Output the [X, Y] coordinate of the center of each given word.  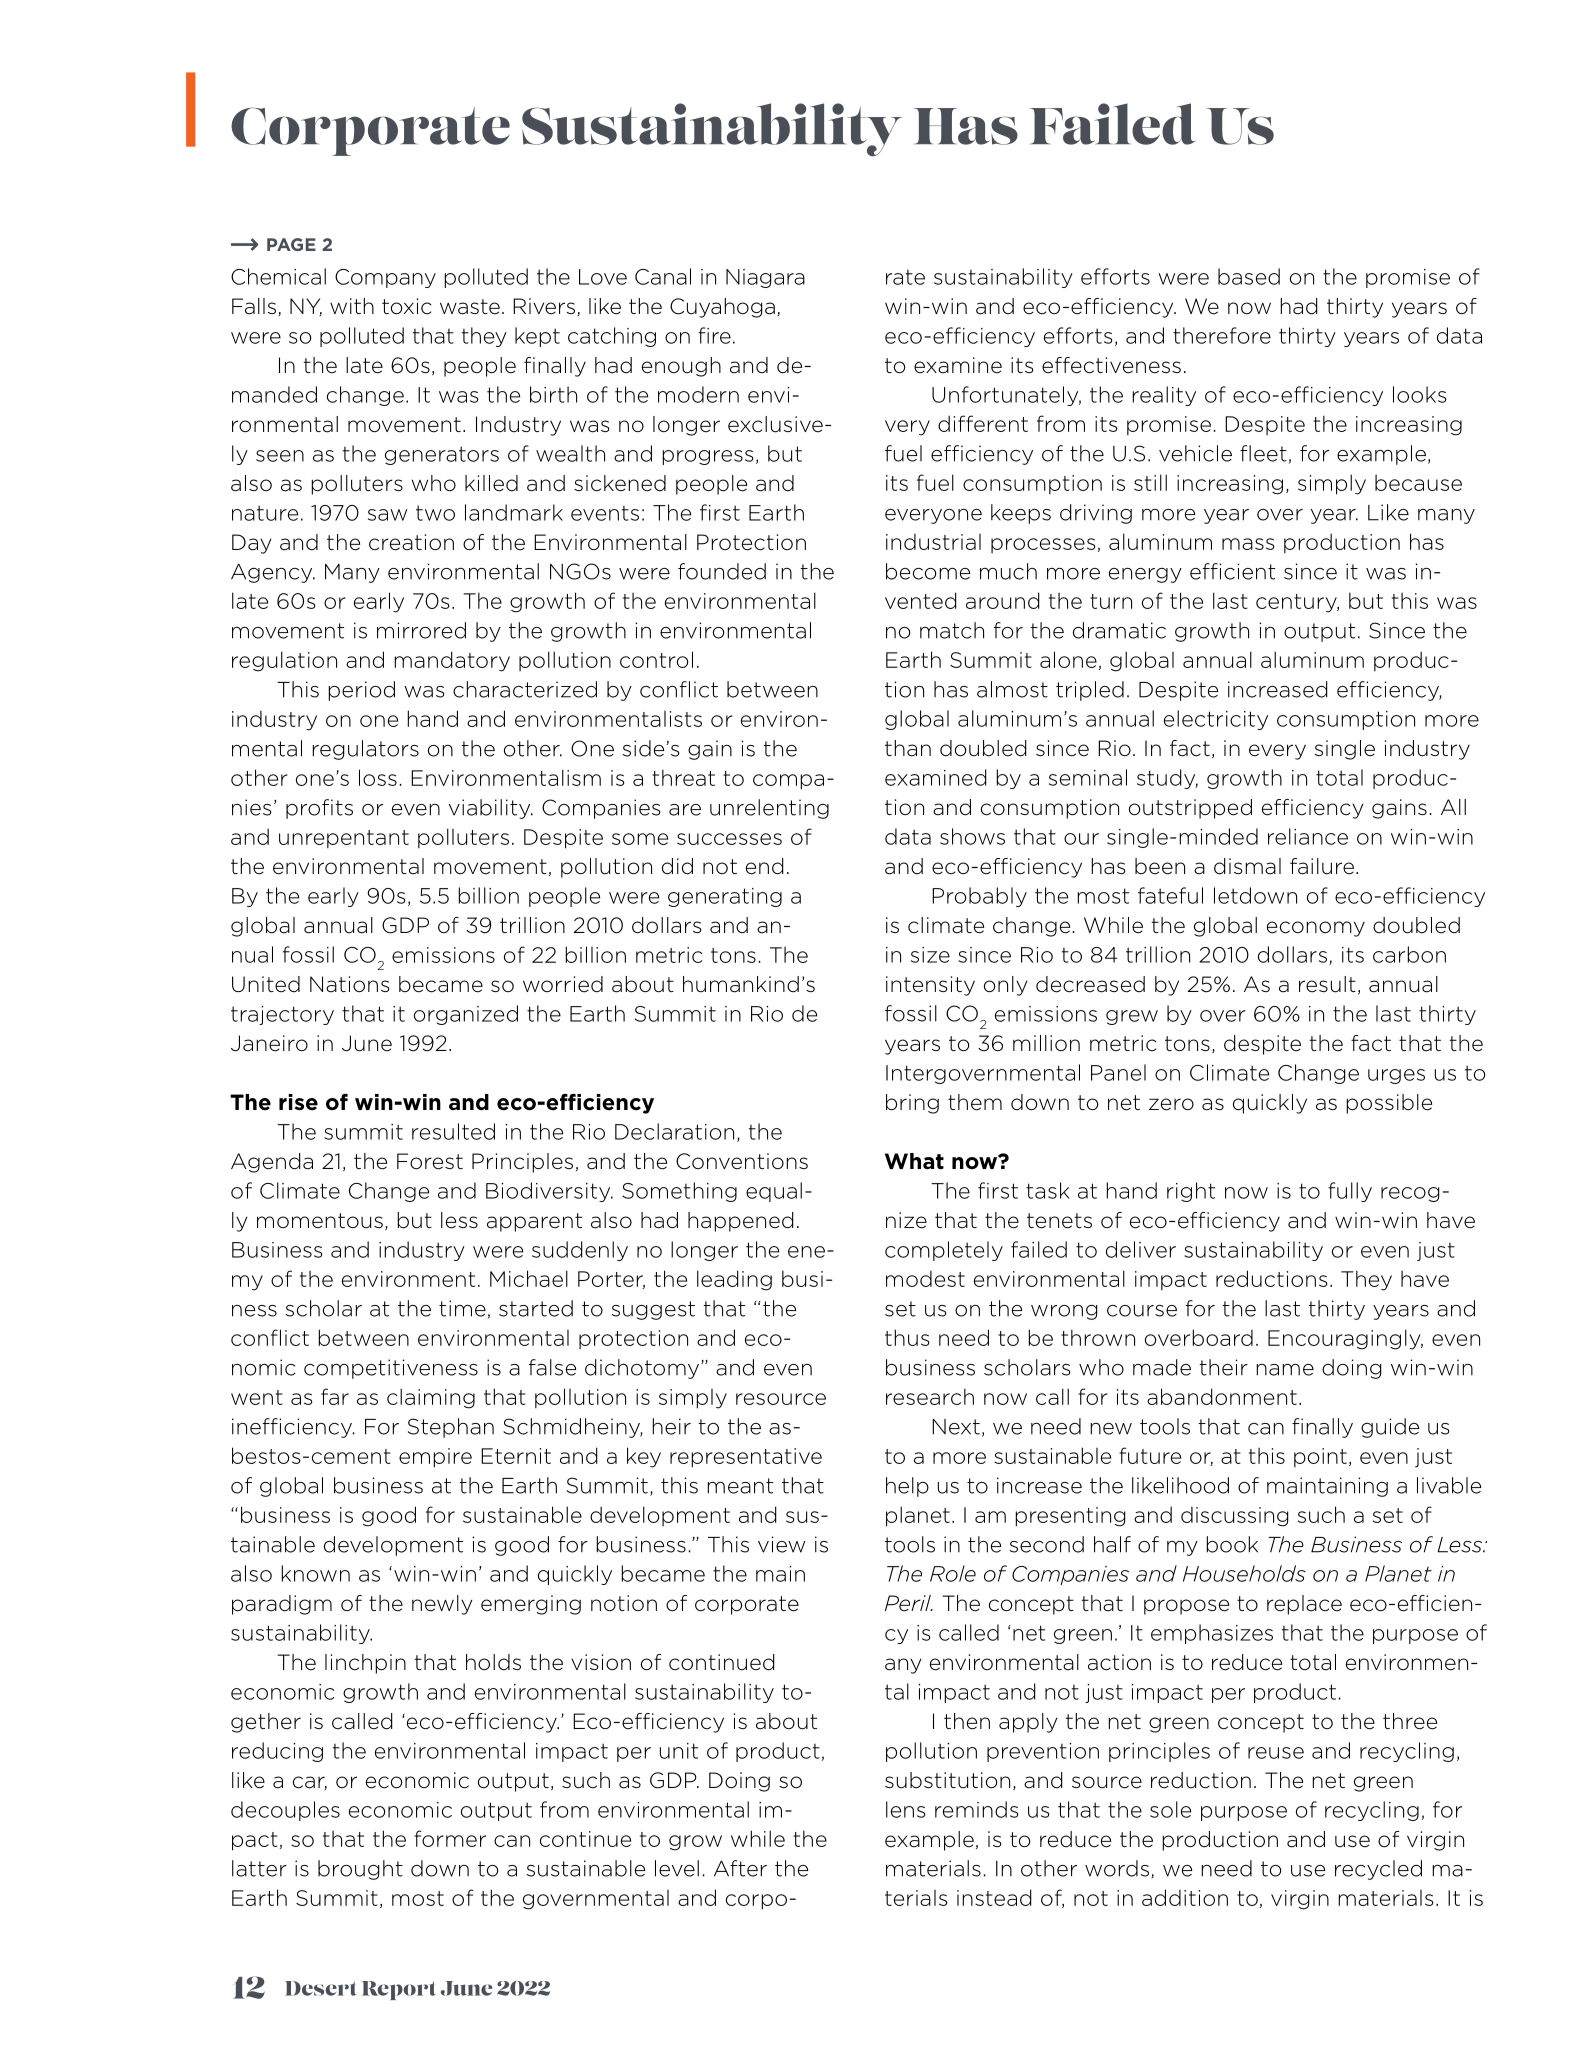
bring [912, 1104]
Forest [430, 1161]
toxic [407, 306]
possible [1389, 1104]
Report [399, 1990]
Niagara [765, 278]
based [1249, 276]
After [740, 1868]
